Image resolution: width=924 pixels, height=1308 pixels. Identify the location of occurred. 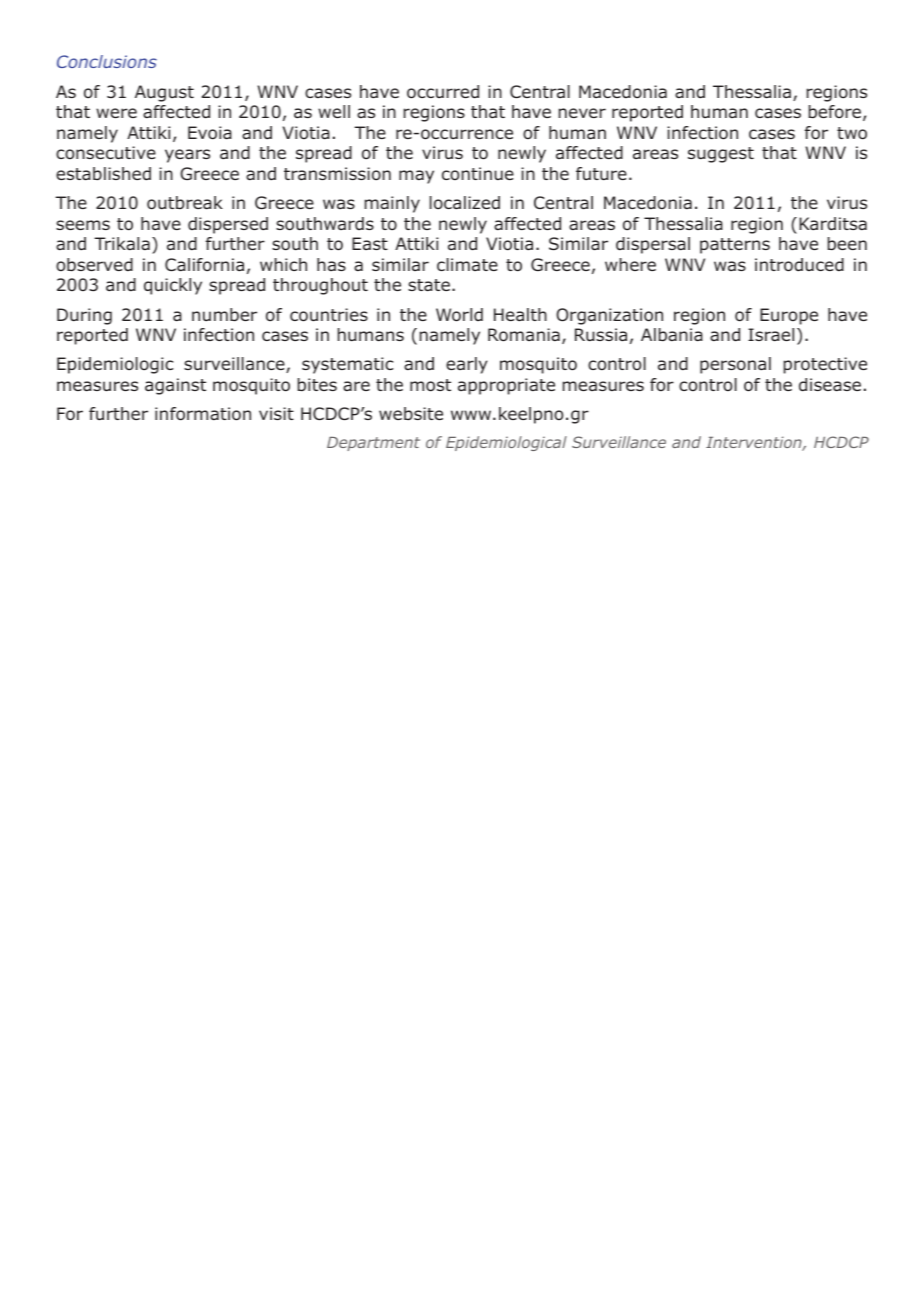
(443, 92).
